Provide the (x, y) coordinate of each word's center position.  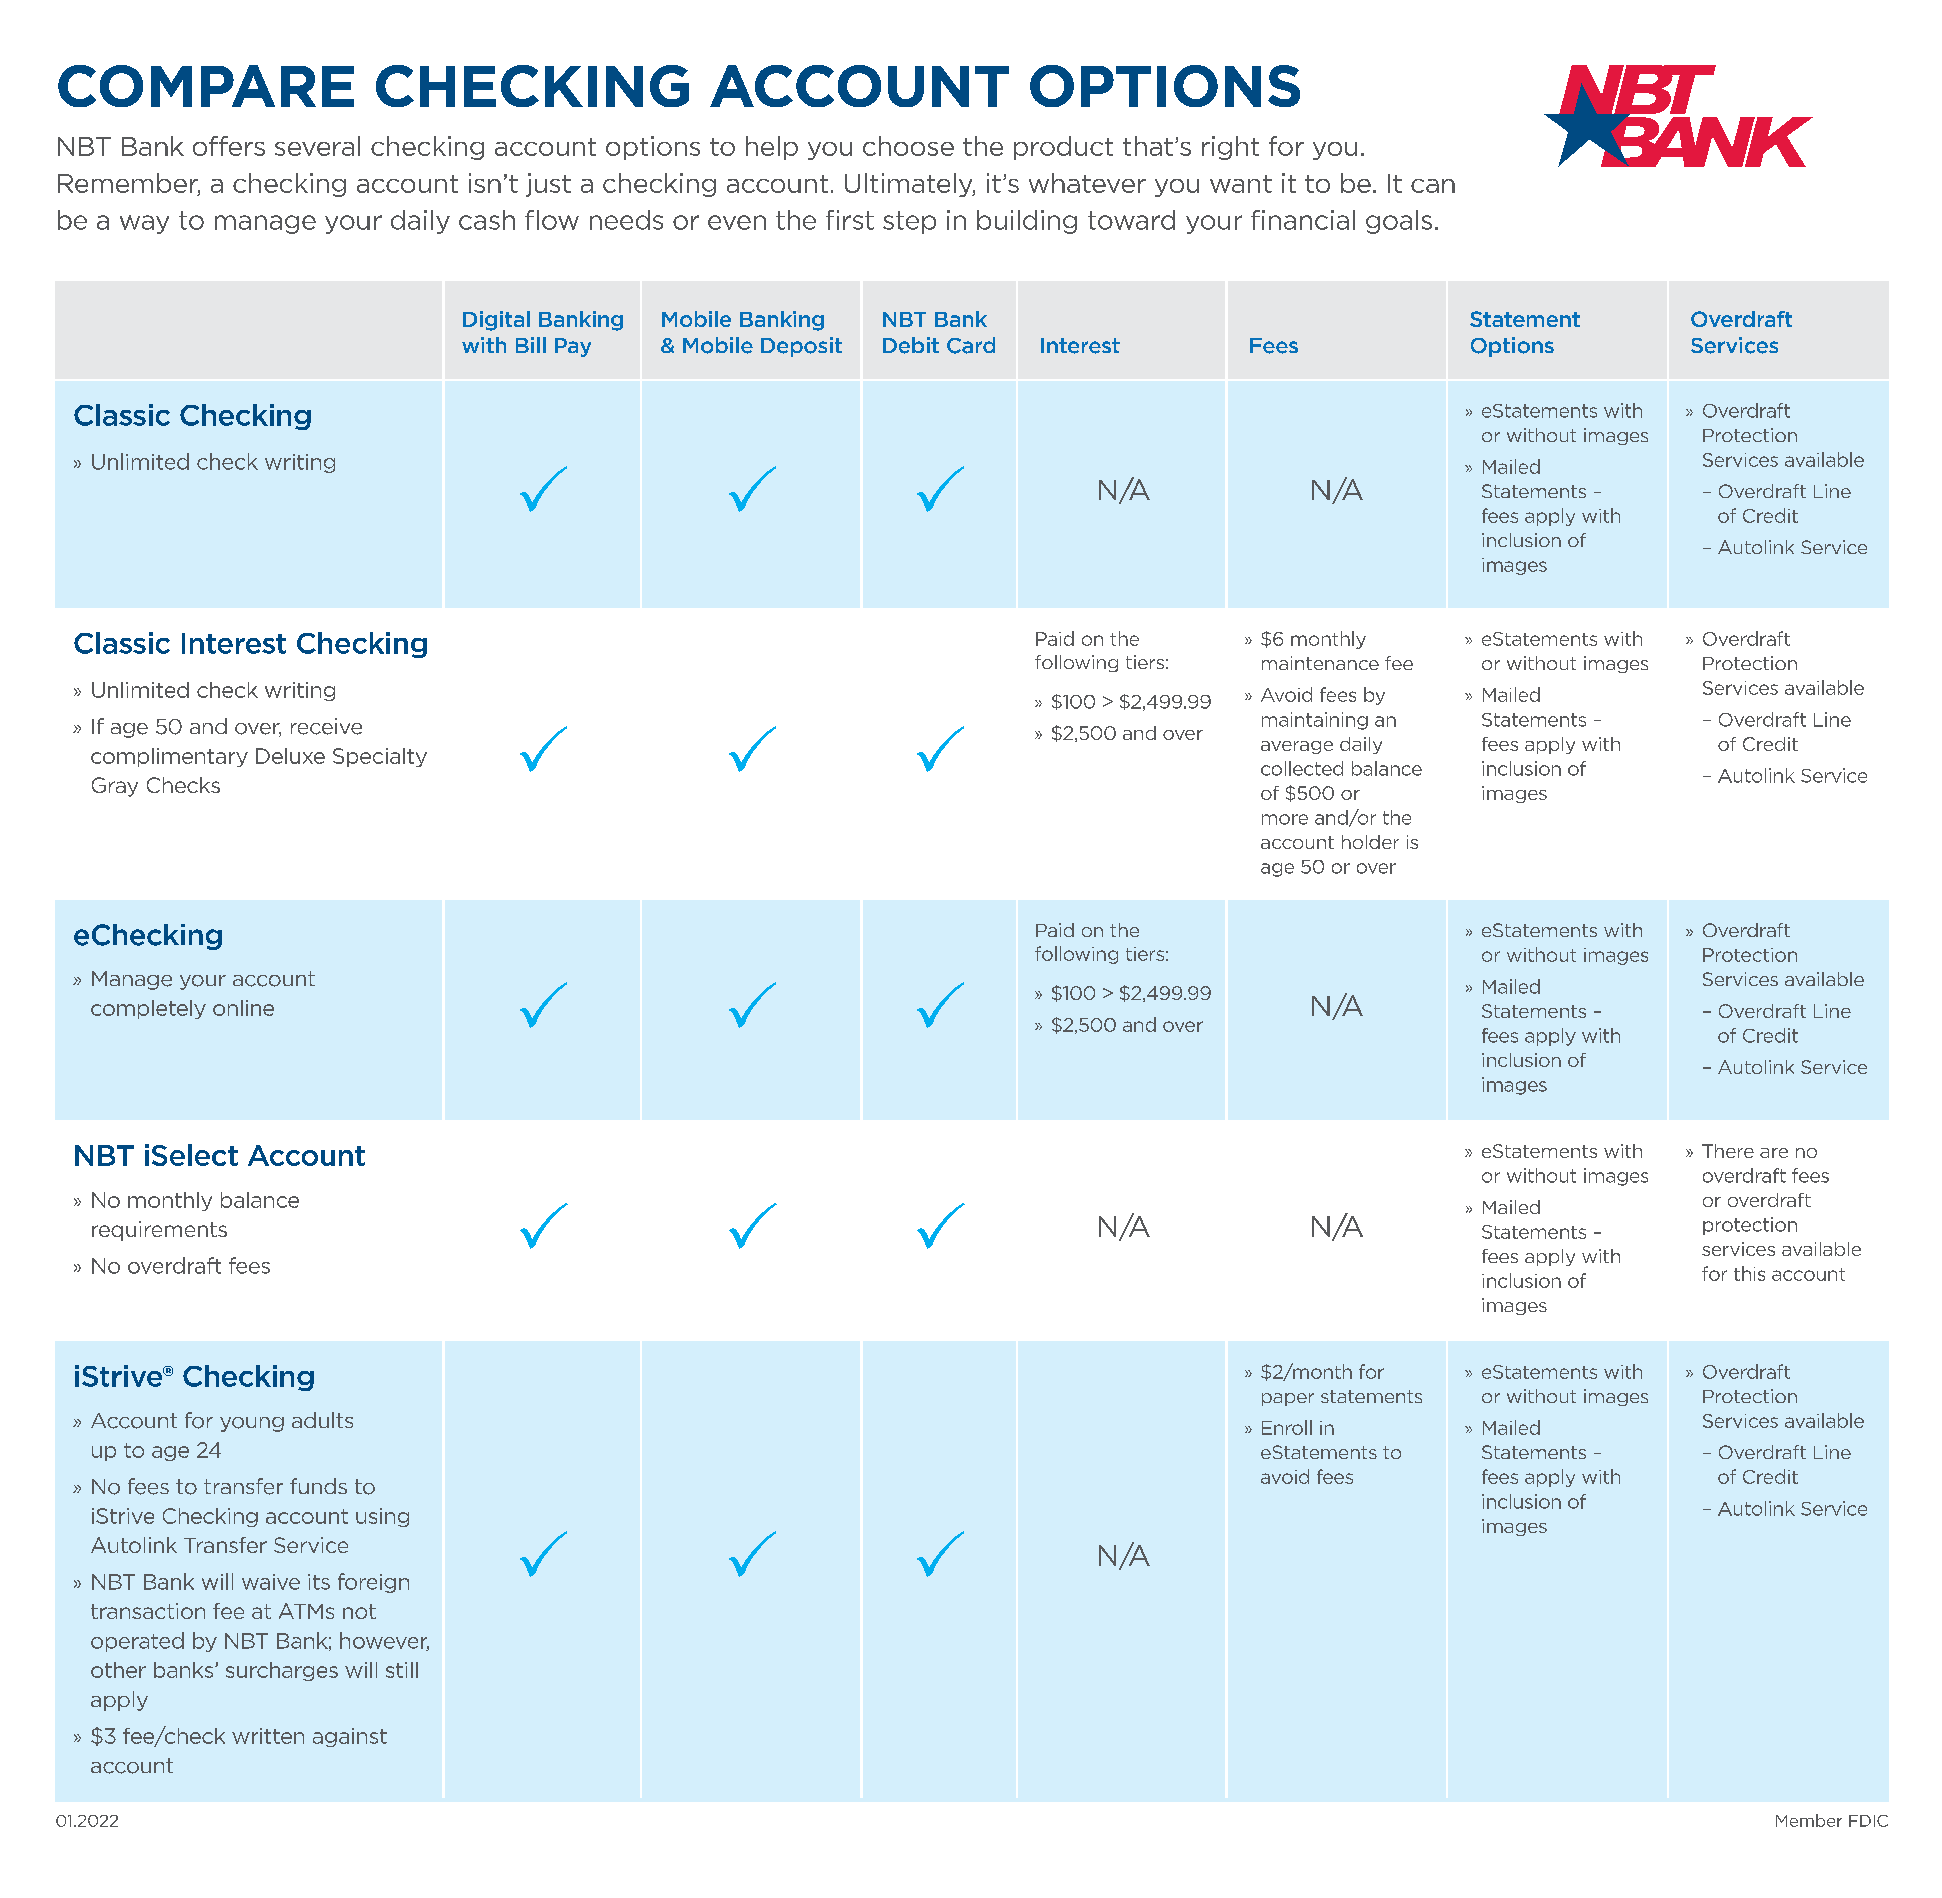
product (1063, 148)
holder (1370, 842)
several (317, 146)
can (1433, 186)
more (1285, 819)
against (350, 1737)
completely (148, 1009)
